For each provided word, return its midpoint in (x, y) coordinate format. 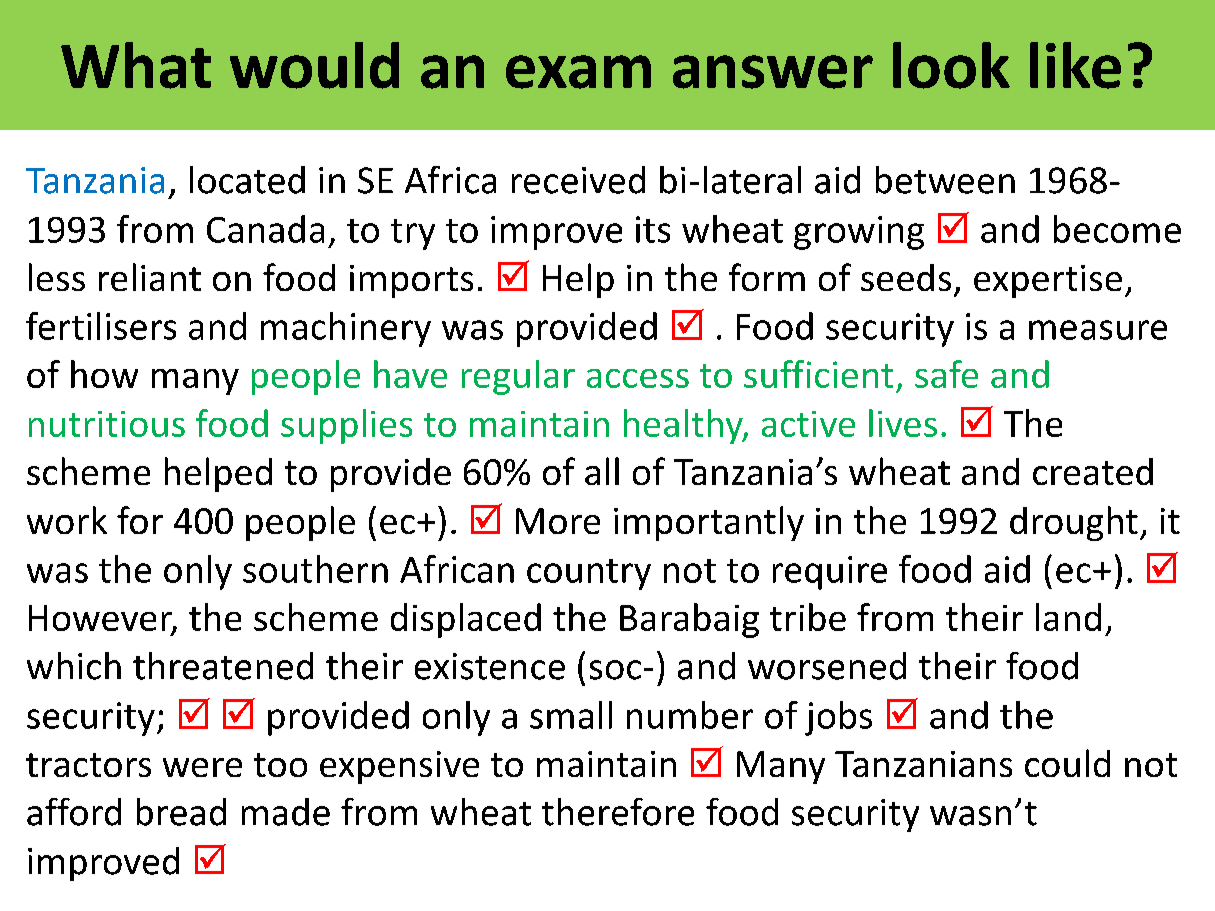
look (951, 65)
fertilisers (101, 326)
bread (181, 812)
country (589, 574)
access (638, 378)
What (136, 65)
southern (315, 569)
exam (578, 72)
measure (1098, 330)
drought (1074, 523)
